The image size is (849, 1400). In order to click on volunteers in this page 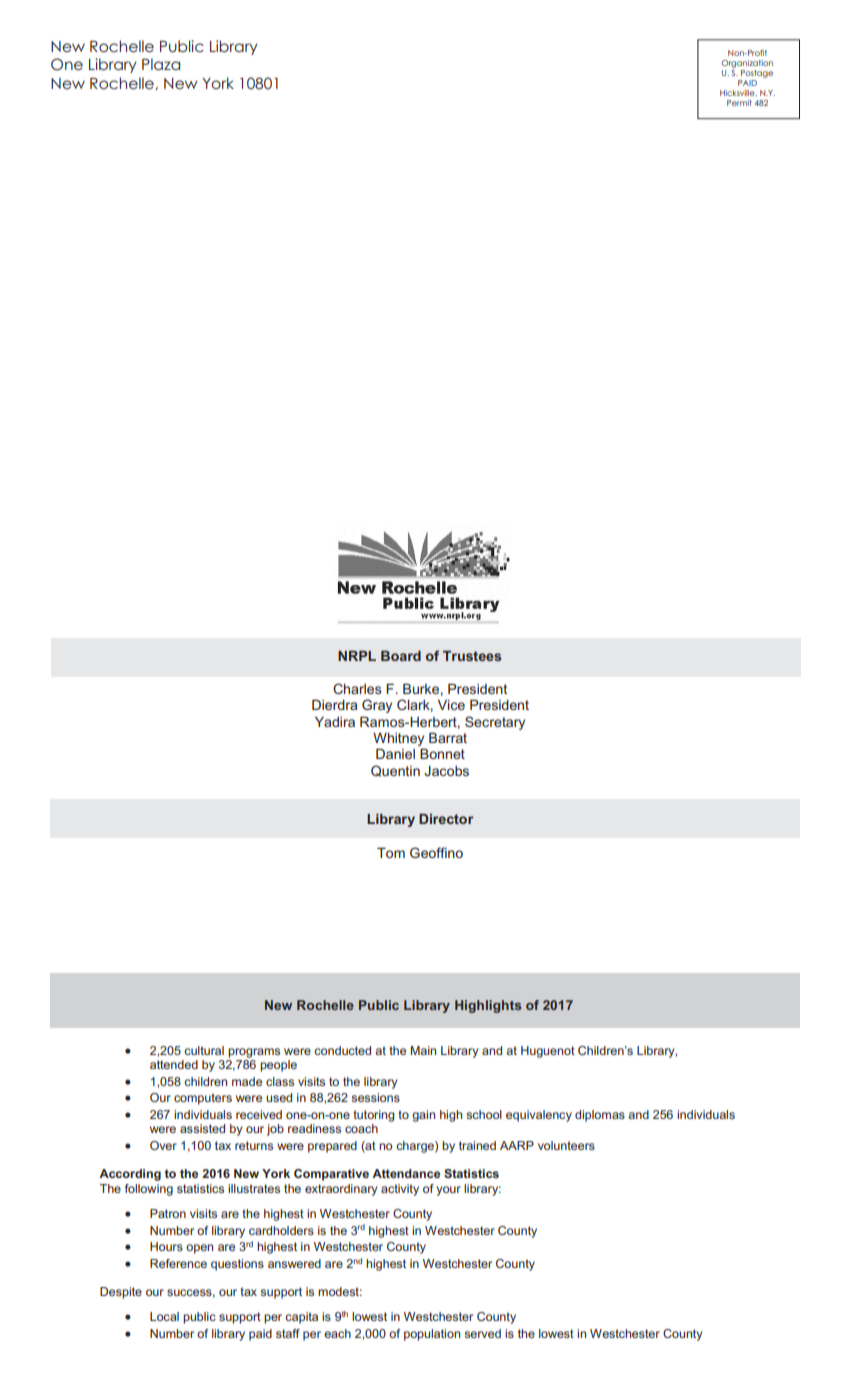, I will do `click(566, 1145)`.
